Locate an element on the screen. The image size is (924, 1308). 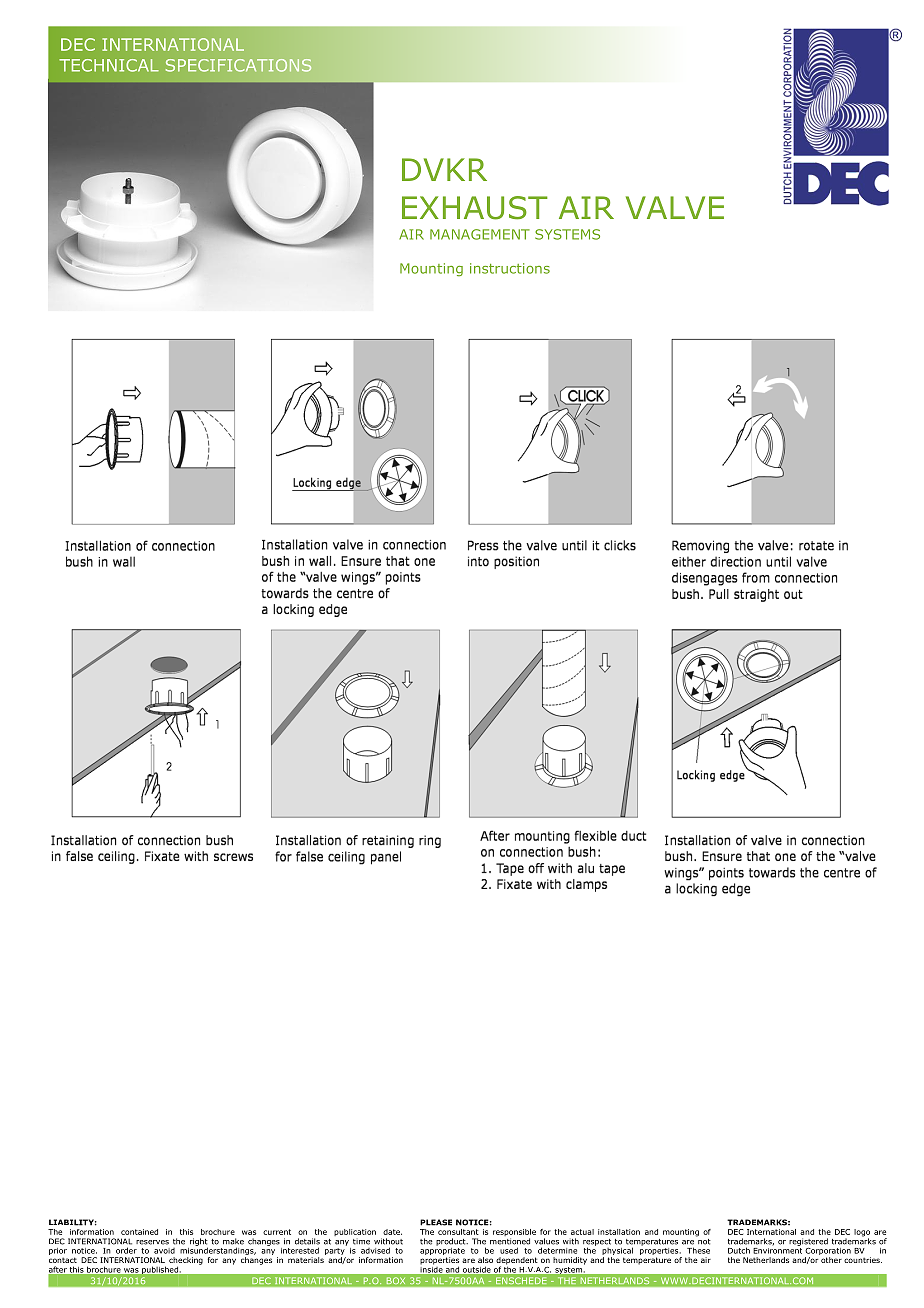
Environment is located at coordinates (777, 1249).
